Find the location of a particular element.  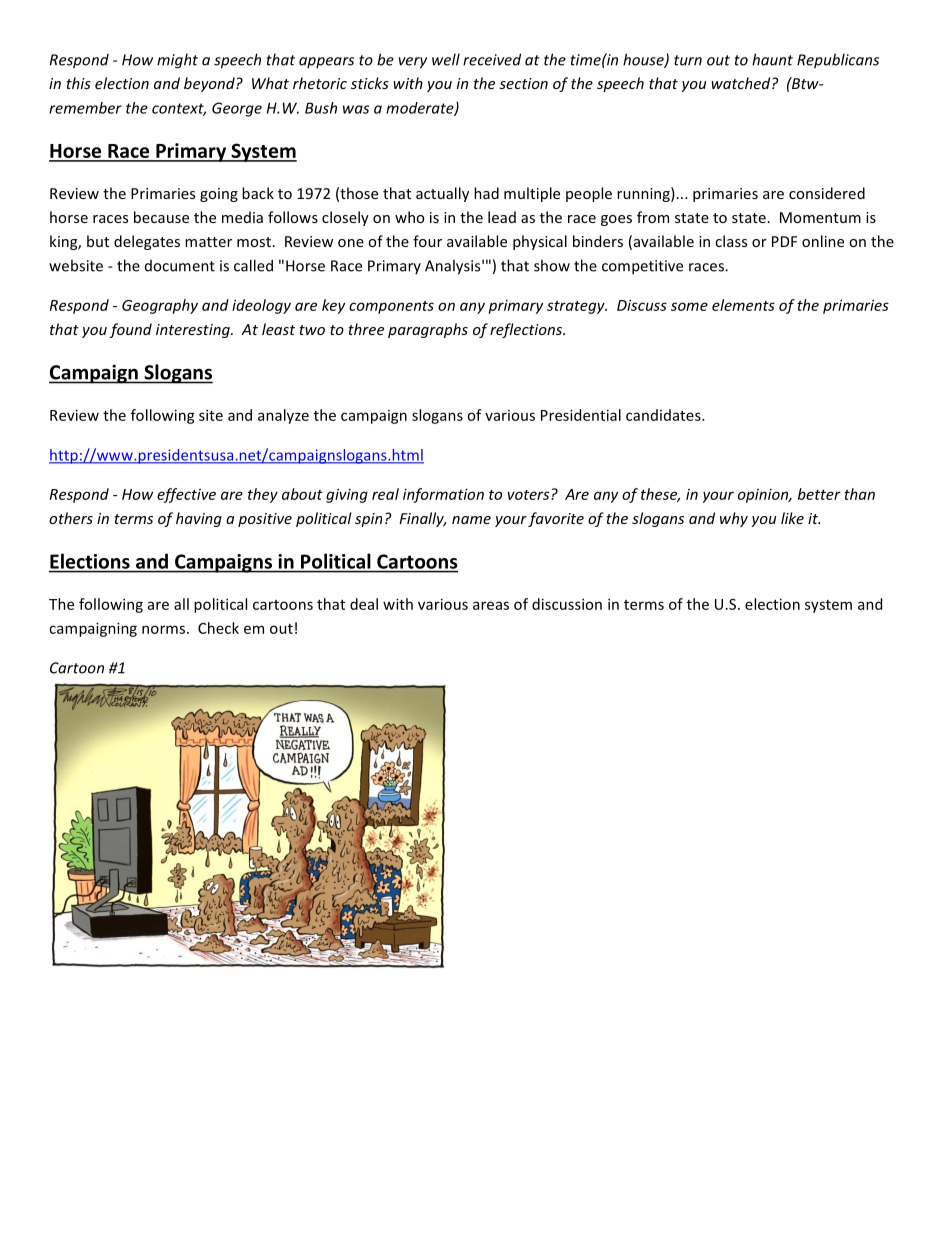

well is located at coordinates (446, 59).
